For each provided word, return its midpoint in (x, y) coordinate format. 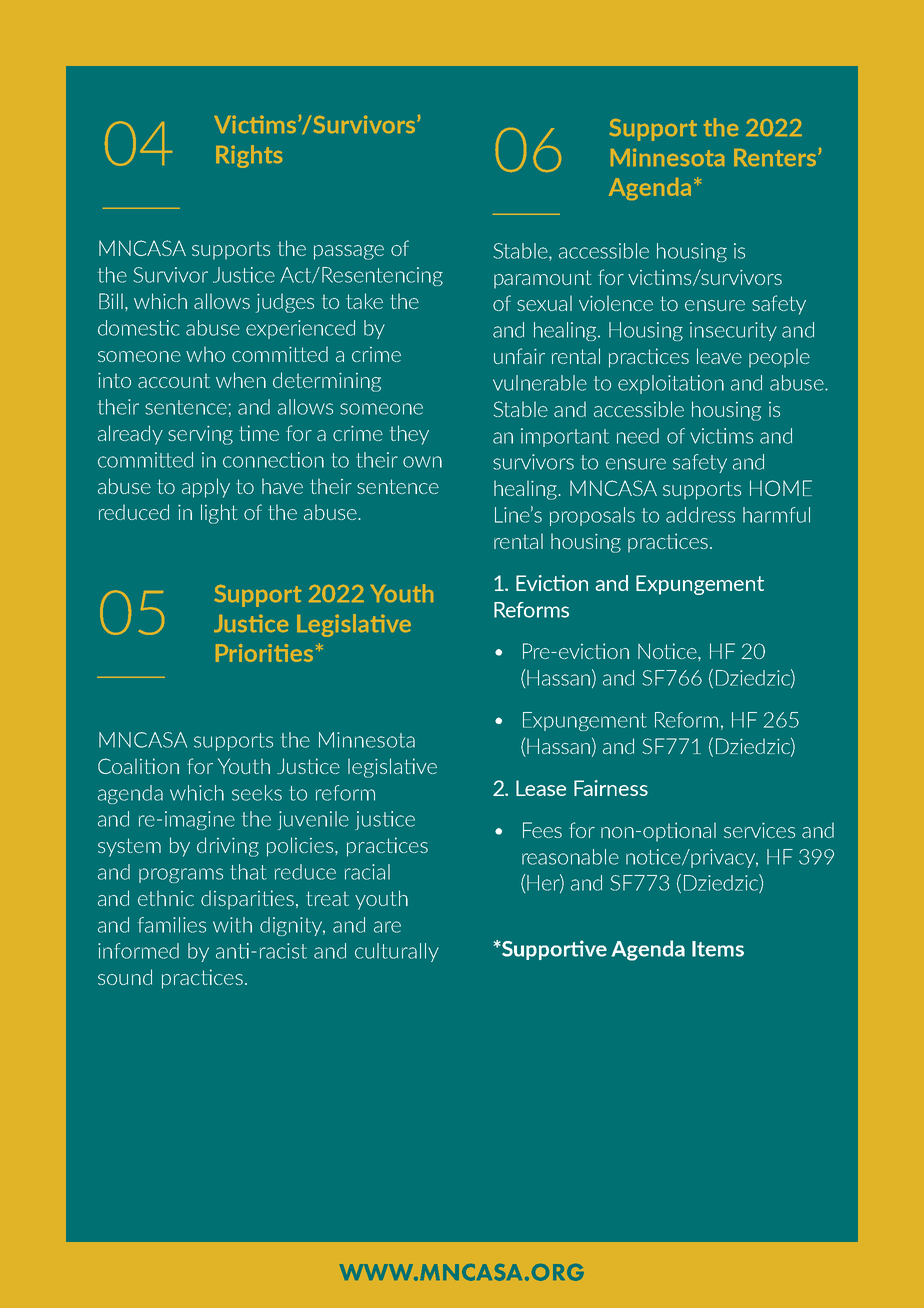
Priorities (264, 653)
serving (200, 435)
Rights (249, 156)
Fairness (611, 788)
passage (349, 252)
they (409, 435)
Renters (776, 157)
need (638, 436)
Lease (541, 788)
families (172, 925)
